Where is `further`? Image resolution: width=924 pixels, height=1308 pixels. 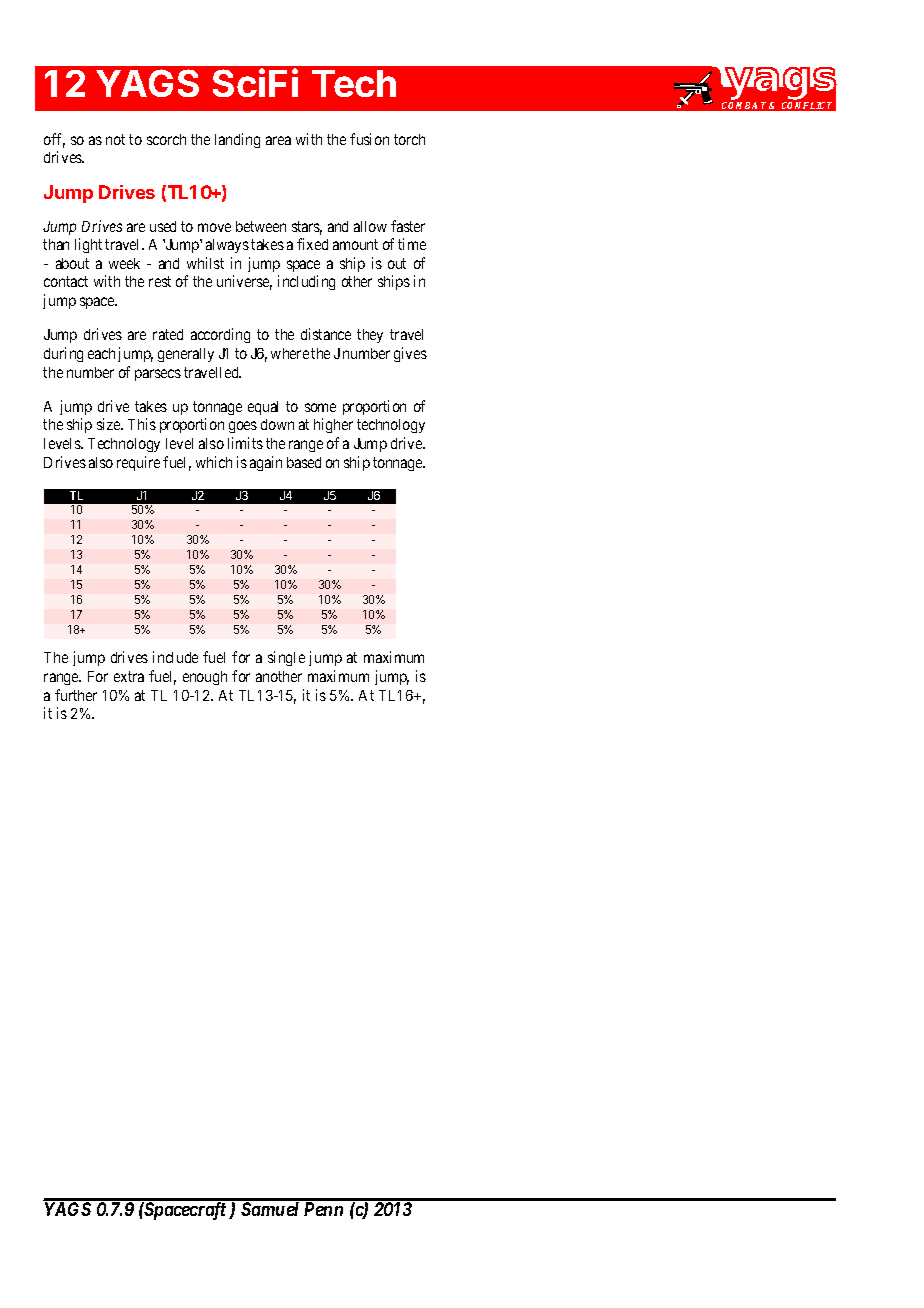
further is located at coordinates (76, 695).
